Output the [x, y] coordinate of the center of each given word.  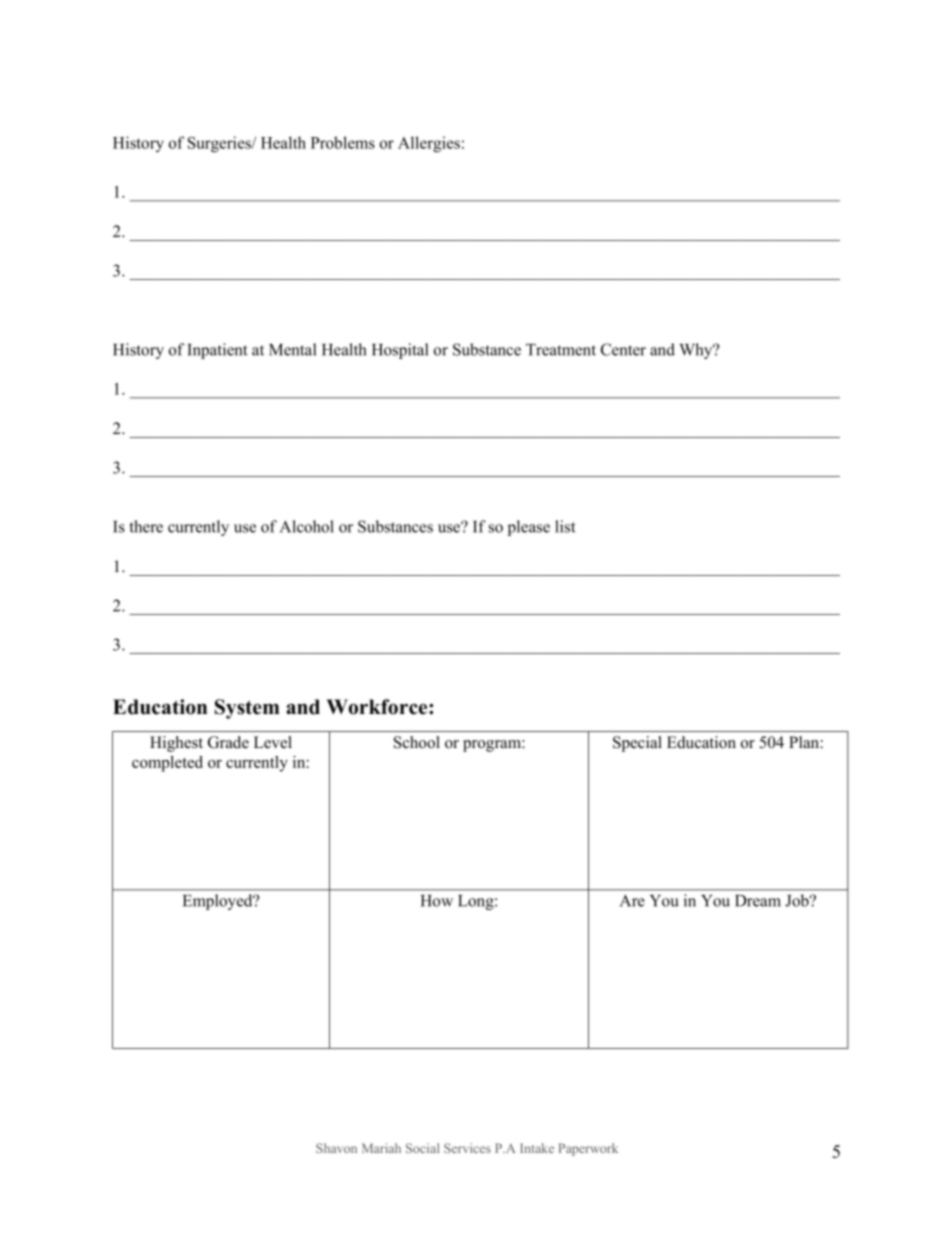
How [437, 901]
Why [697, 351]
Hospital [400, 351]
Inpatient [217, 351]
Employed [219, 902]
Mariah [381, 1148]
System [247, 709]
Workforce [378, 707]
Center [623, 349]
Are [632, 901]
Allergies [429, 144]
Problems [343, 142]
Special [637, 744]
